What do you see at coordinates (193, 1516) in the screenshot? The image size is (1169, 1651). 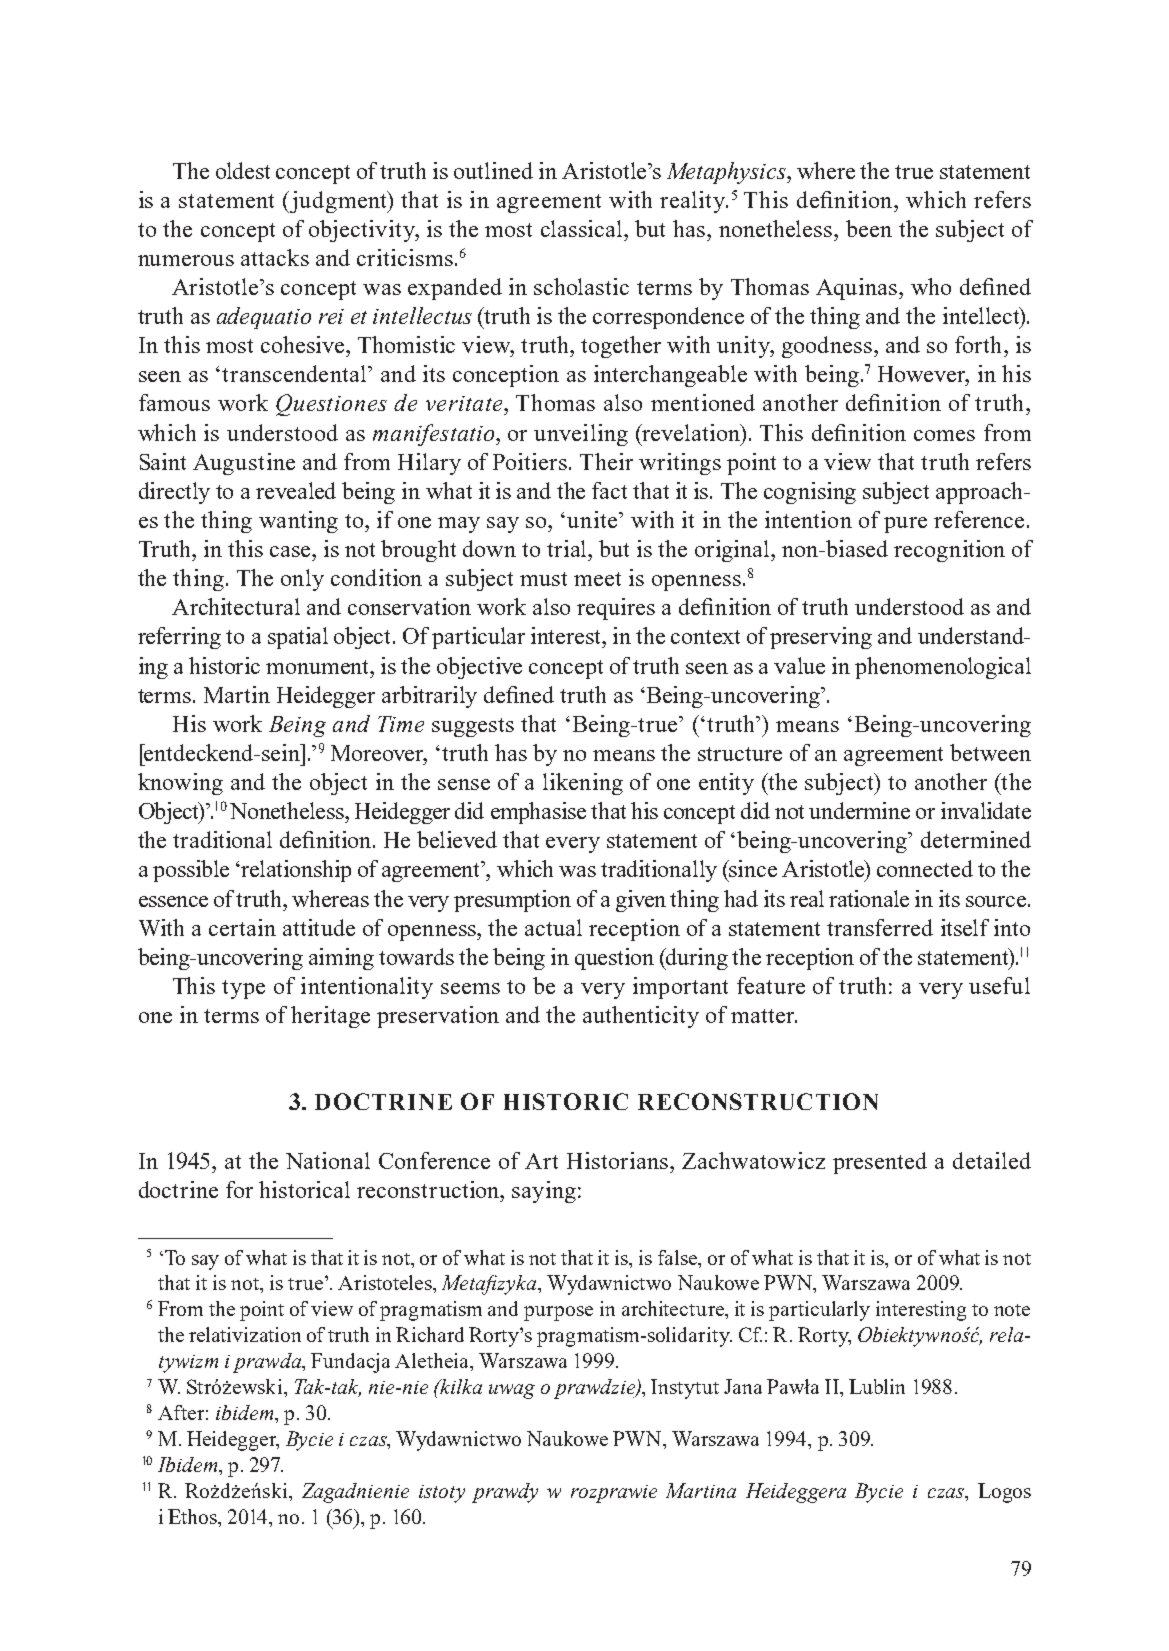 I see `Ethos` at bounding box center [193, 1516].
